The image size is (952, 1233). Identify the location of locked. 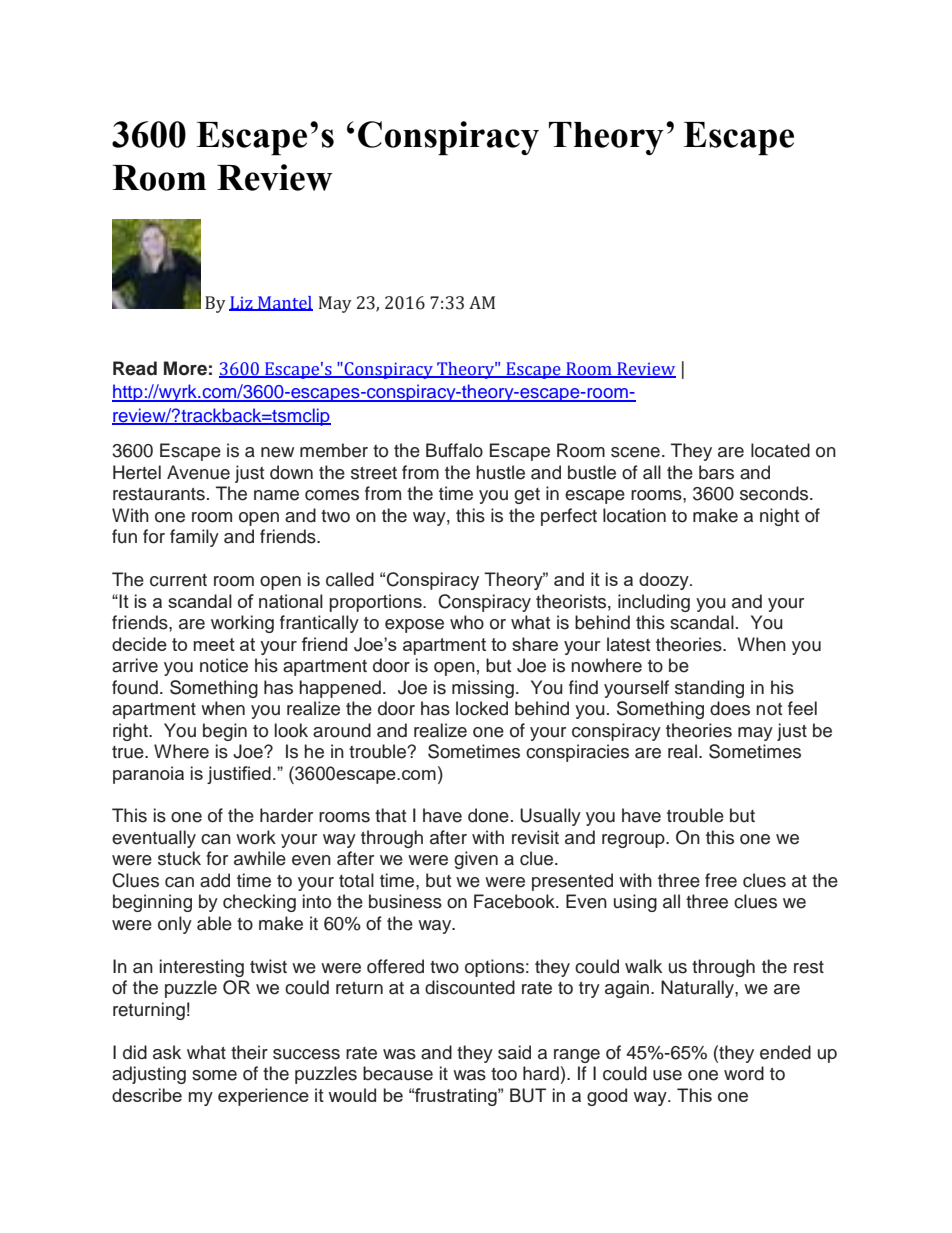
(482, 708).
